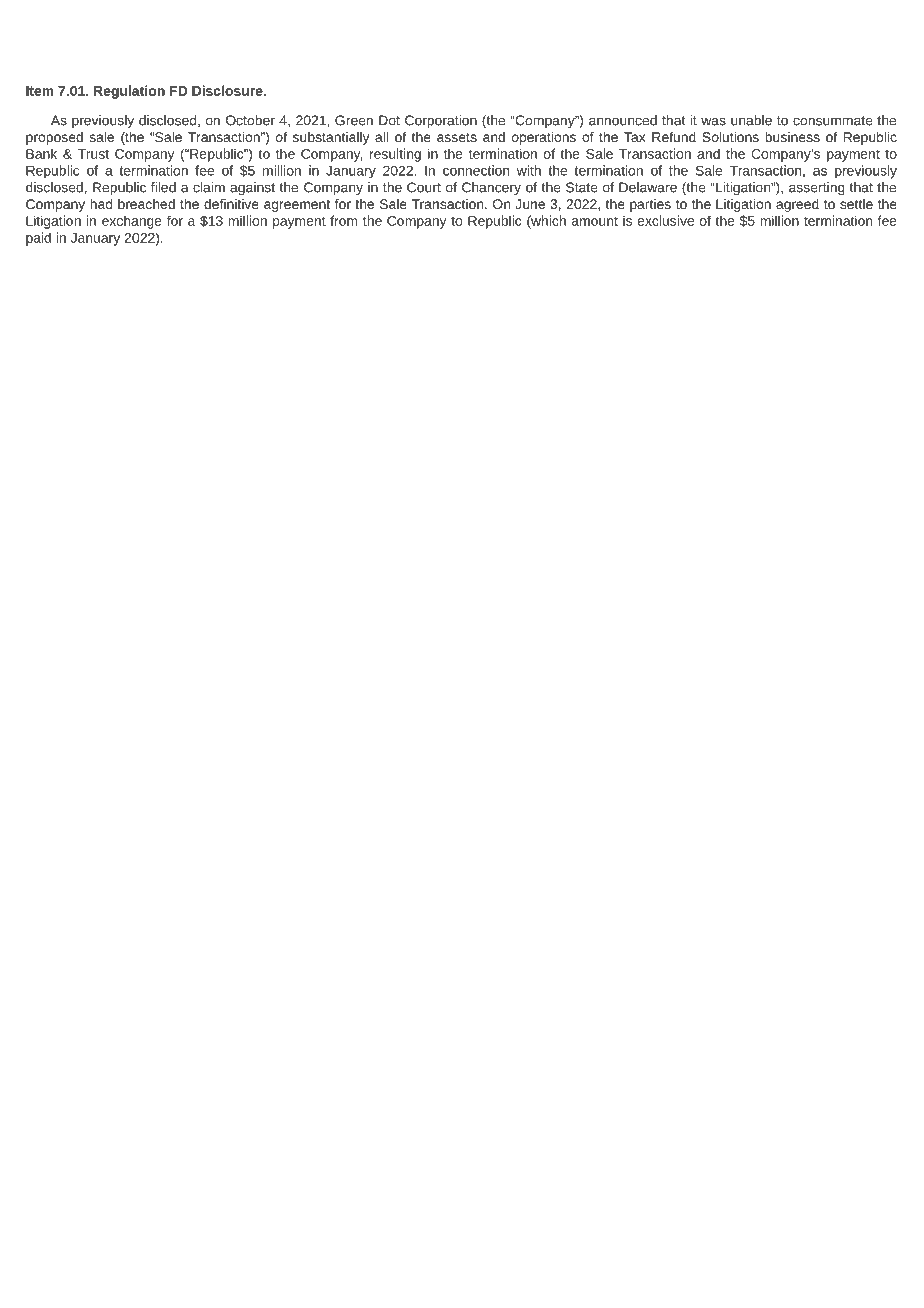  Describe the element at coordinates (529, 170) in the document. I see `with` at that location.
